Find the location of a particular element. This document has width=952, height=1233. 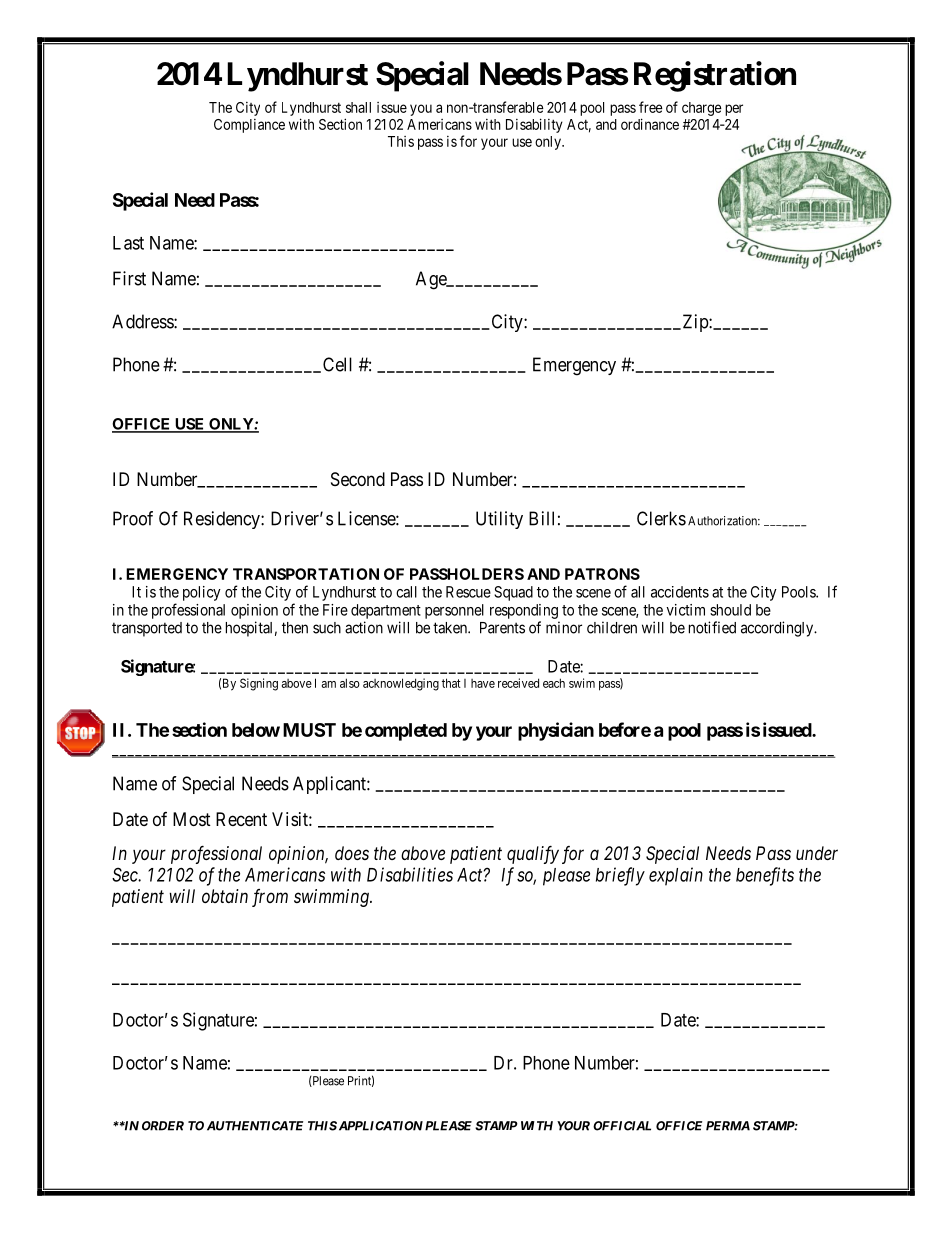

charge is located at coordinates (702, 109).
